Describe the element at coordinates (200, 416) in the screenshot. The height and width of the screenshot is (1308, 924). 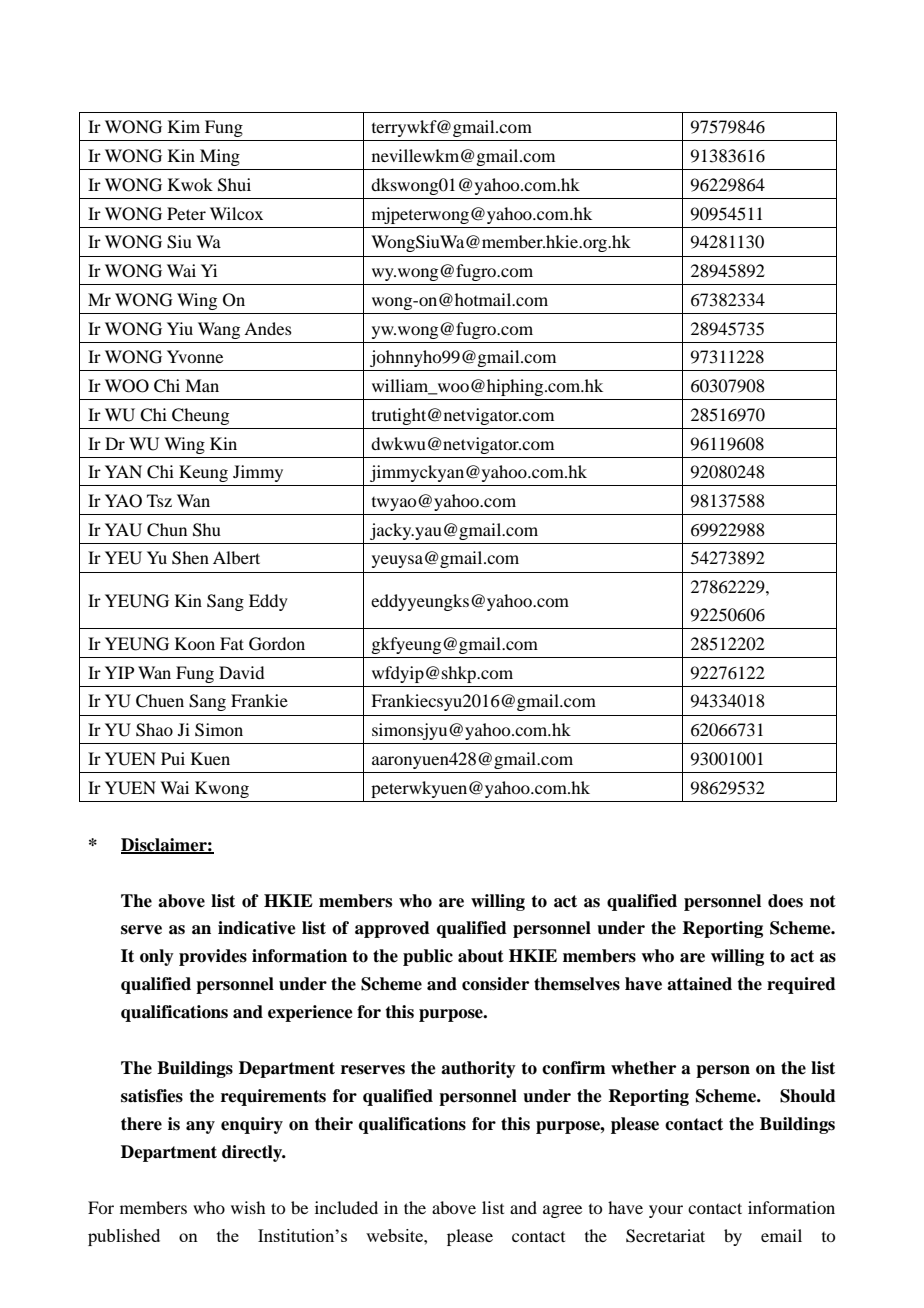
I see `Cheung` at that location.
